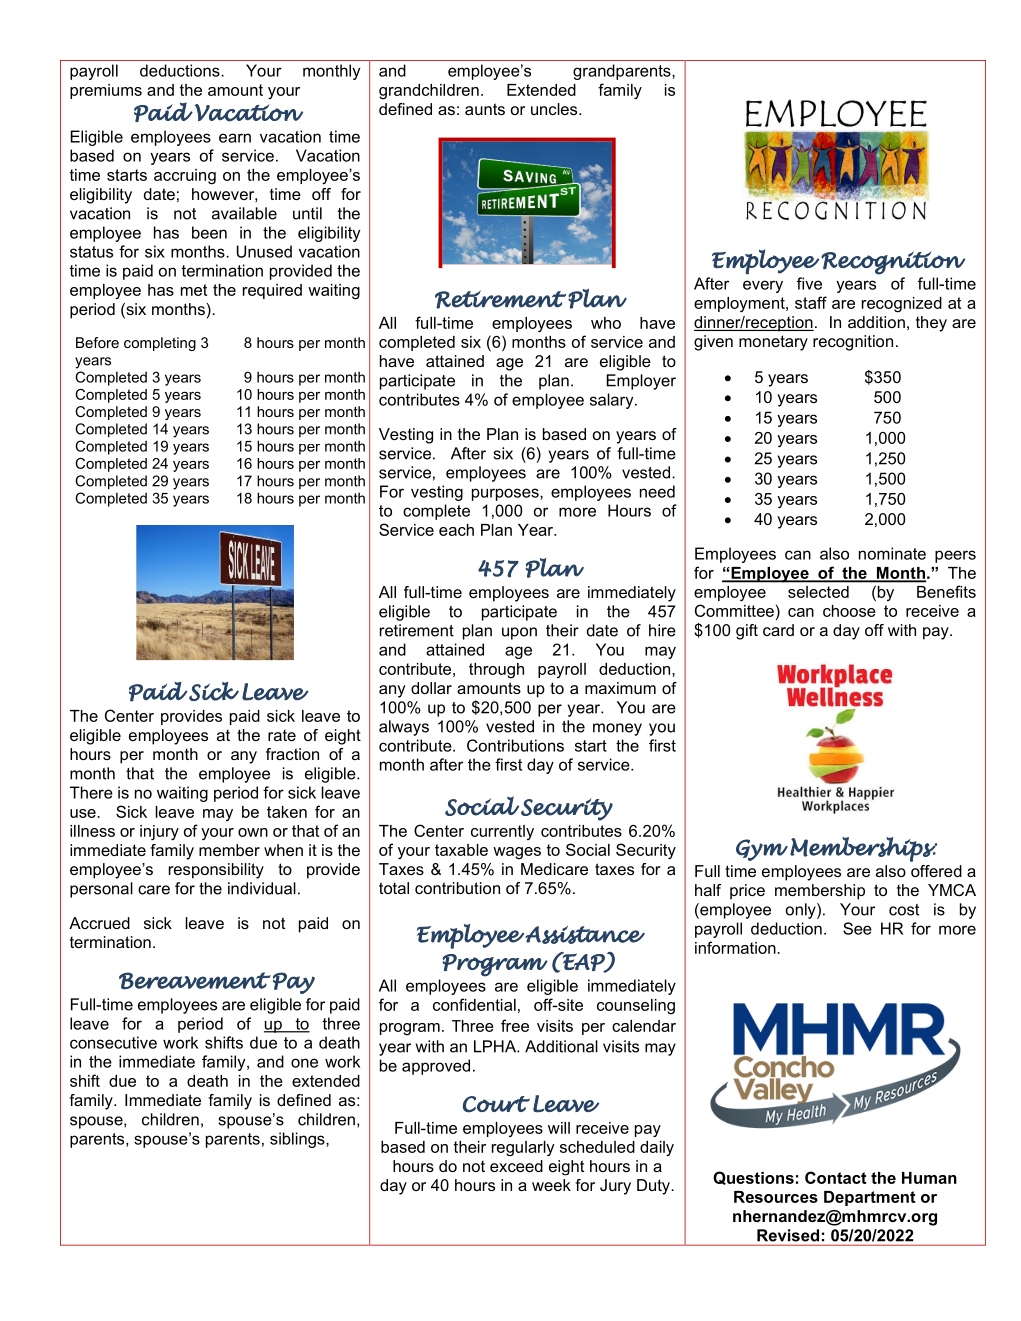 The width and height of the image is (1021, 1321). Describe the element at coordinates (298, 1140) in the image. I see `siblings` at that location.
